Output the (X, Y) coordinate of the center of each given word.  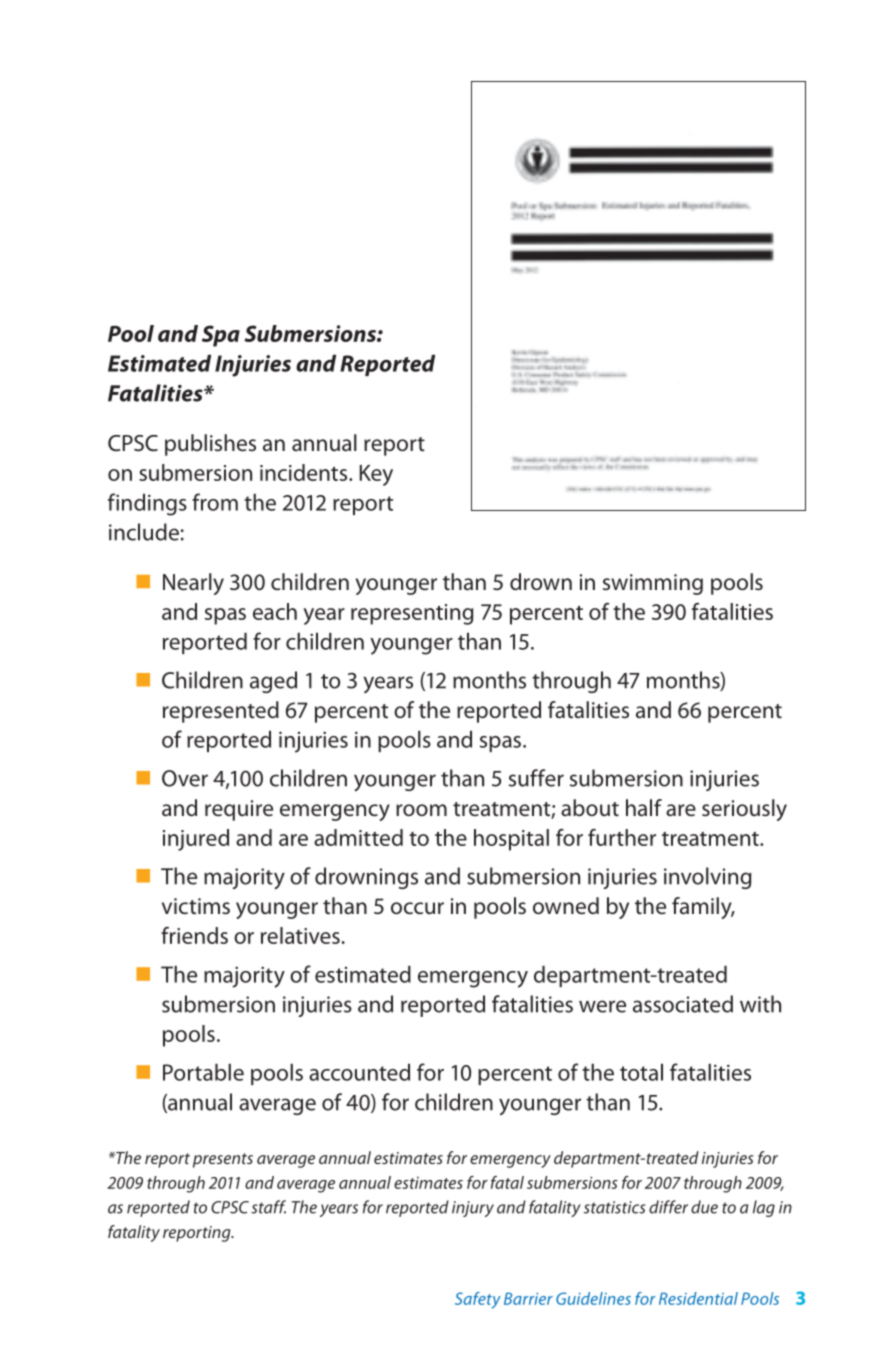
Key (376, 475)
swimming (653, 584)
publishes (210, 445)
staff (268, 1207)
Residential (698, 1298)
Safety (478, 1300)
